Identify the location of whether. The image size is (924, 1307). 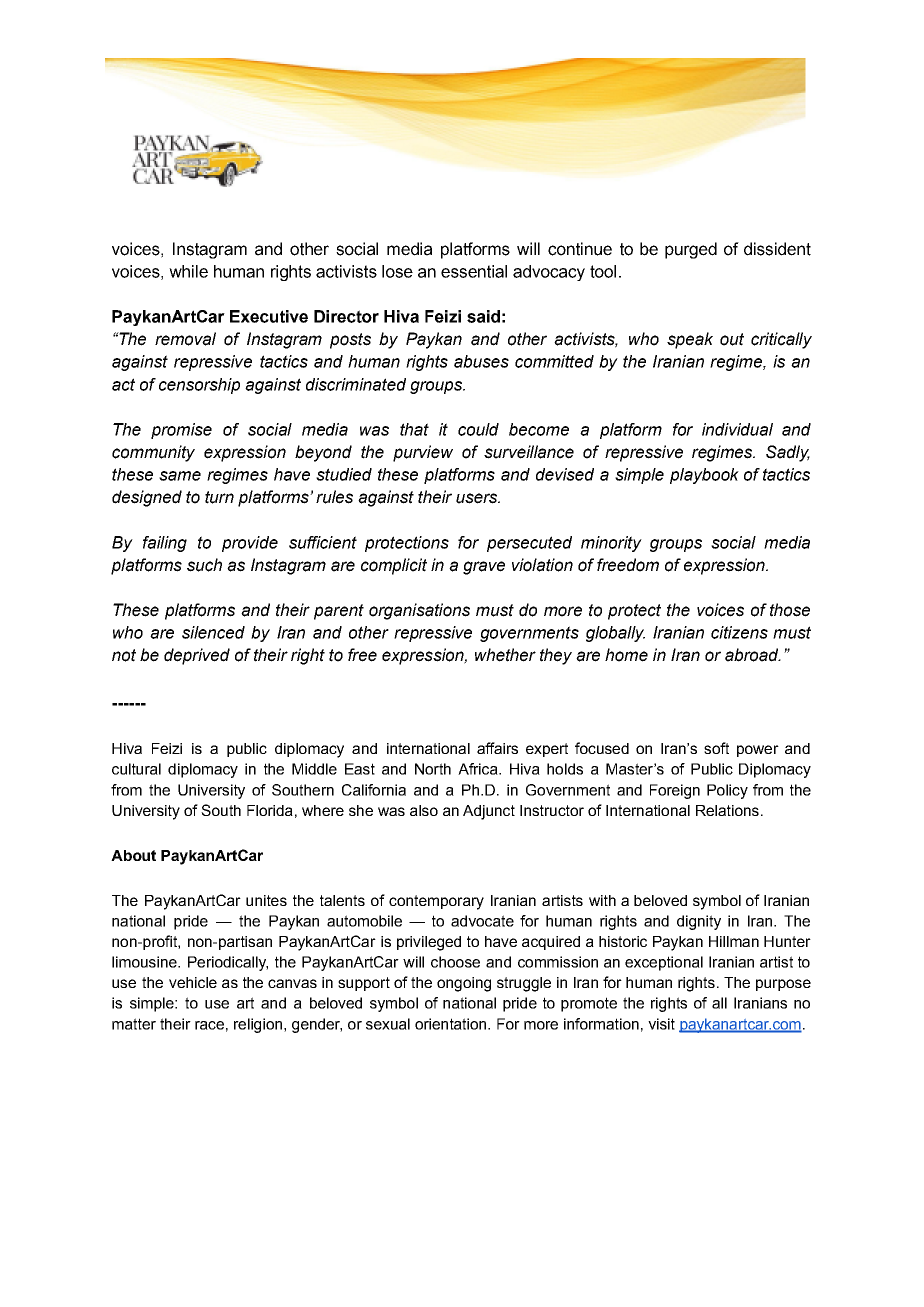
(505, 655).
